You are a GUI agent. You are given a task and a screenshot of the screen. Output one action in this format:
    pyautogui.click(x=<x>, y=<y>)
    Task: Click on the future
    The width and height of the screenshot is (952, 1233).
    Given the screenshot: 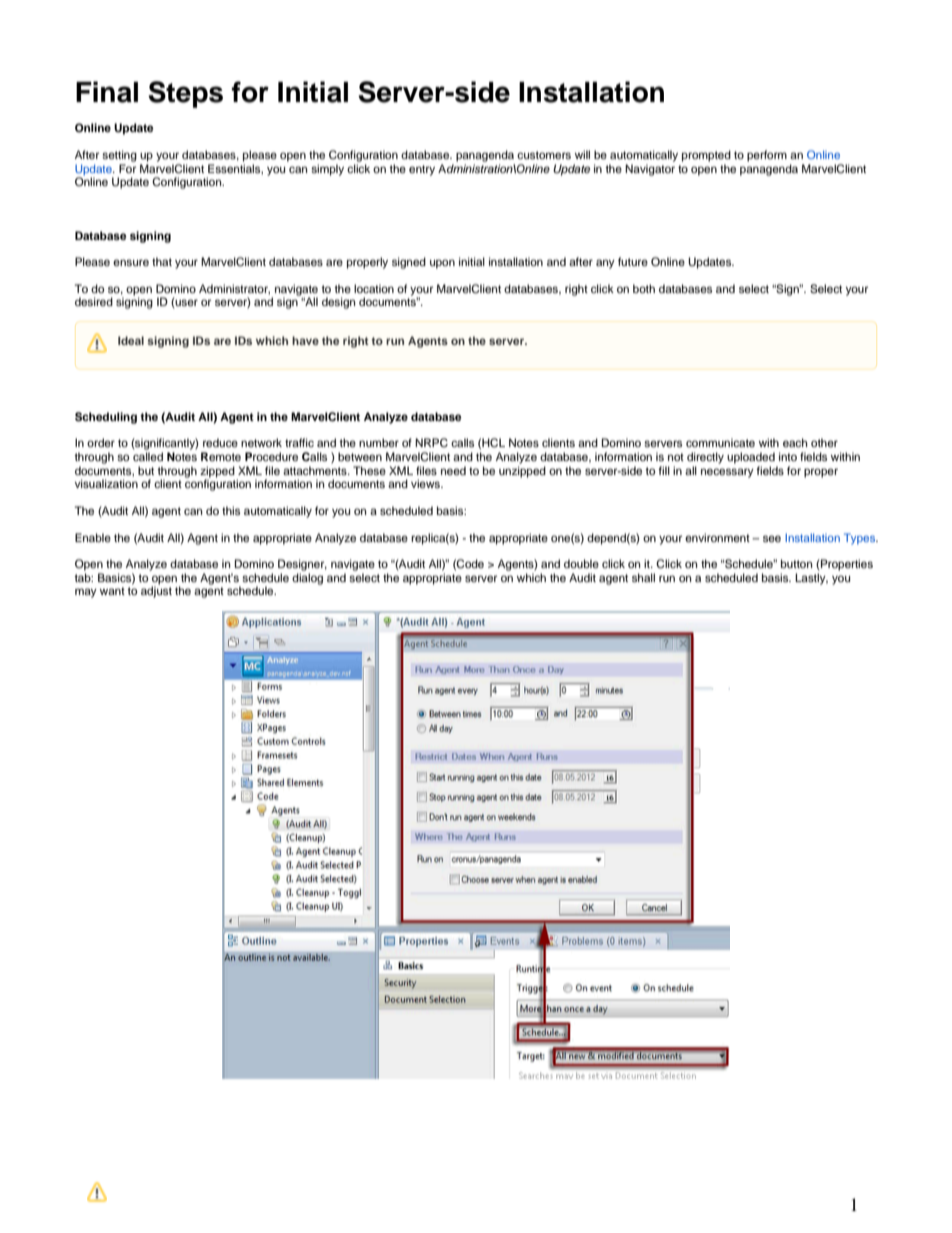 What is the action you would take?
    pyautogui.click(x=633, y=261)
